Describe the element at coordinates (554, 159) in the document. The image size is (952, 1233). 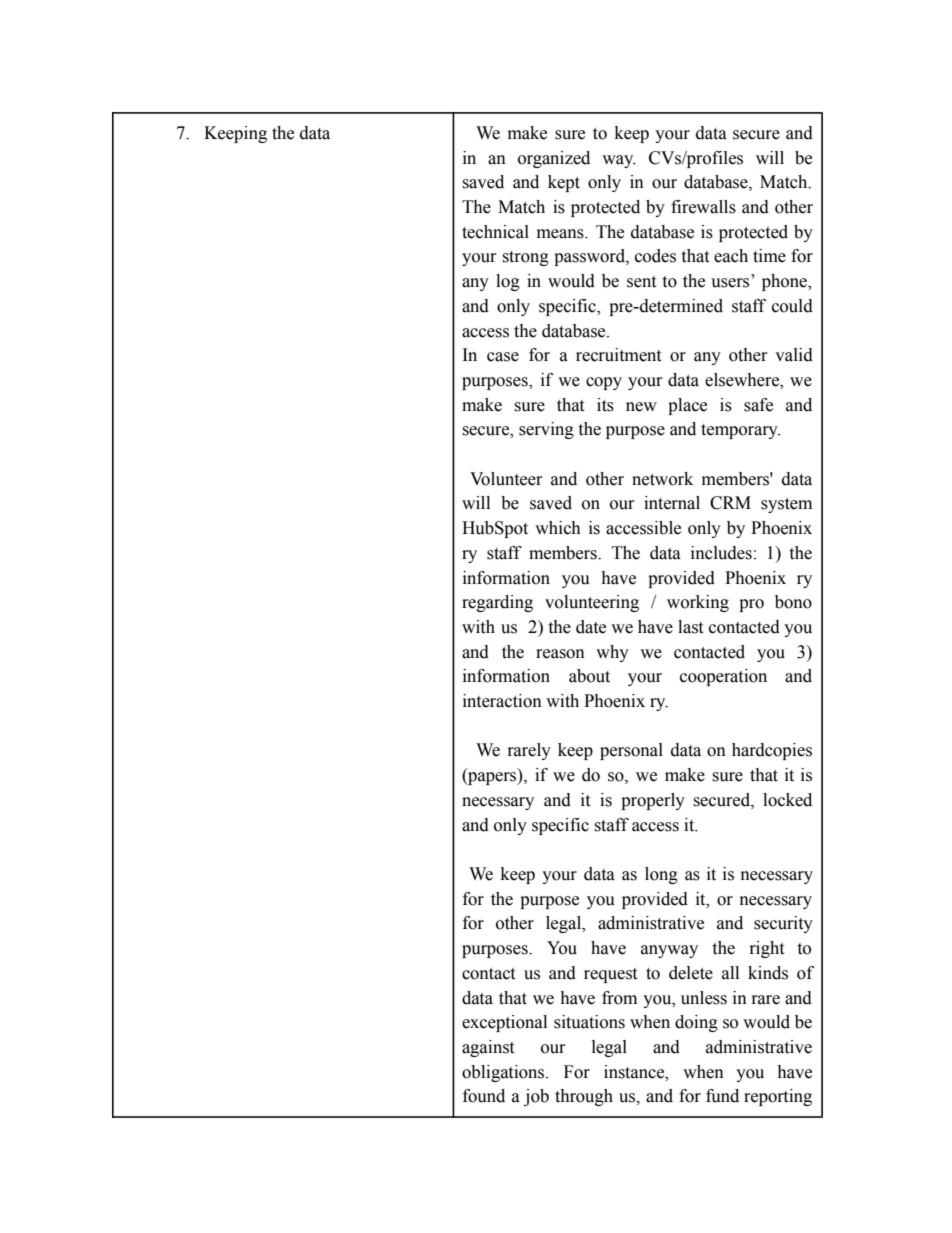
I see `organized` at that location.
